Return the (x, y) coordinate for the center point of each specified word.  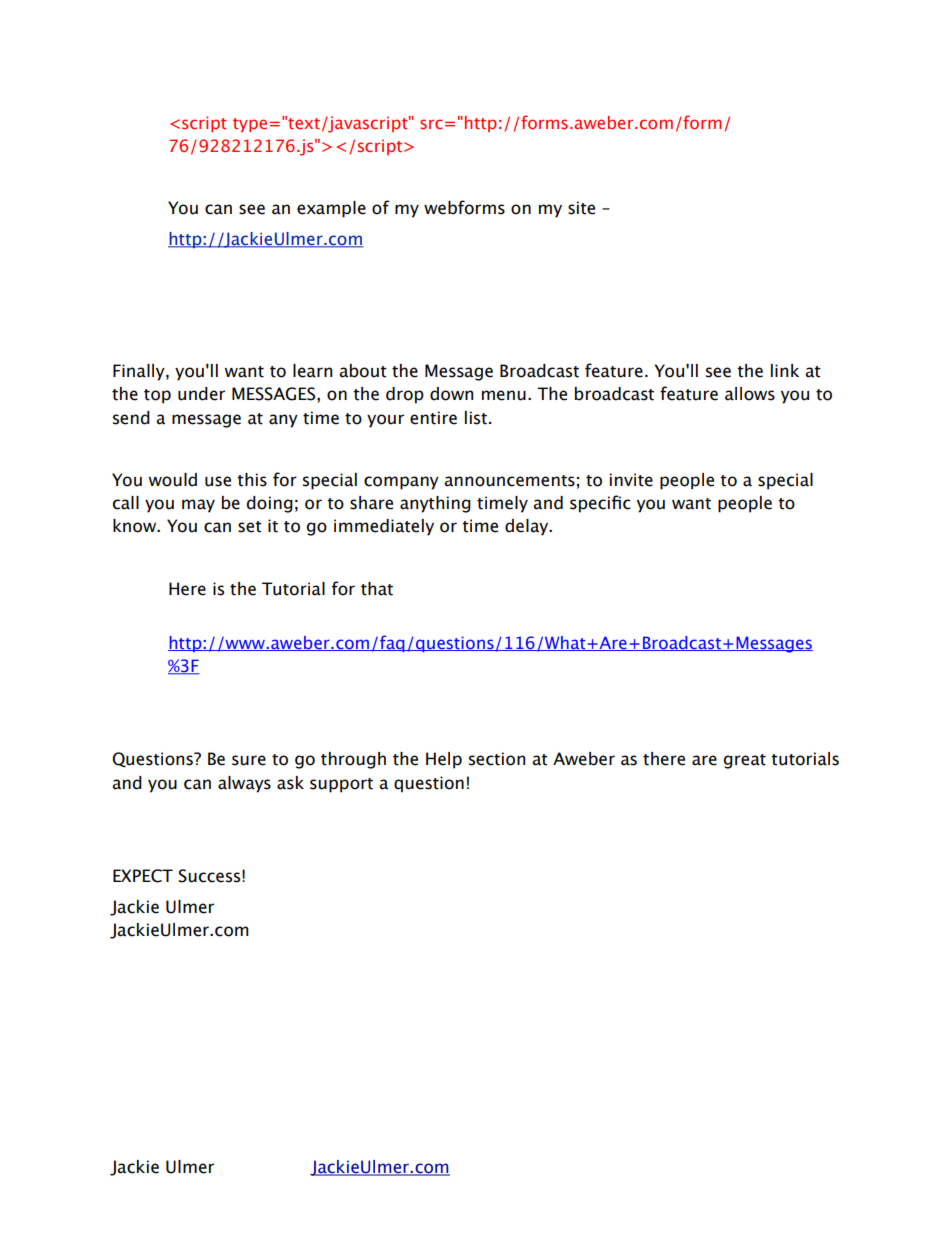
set (250, 527)
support (341, 785)
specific (600, 504)
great (745, 761)
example (331, 209)
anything (435, 504)
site (581, 208)
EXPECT (143, 876)
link (785, 370)
